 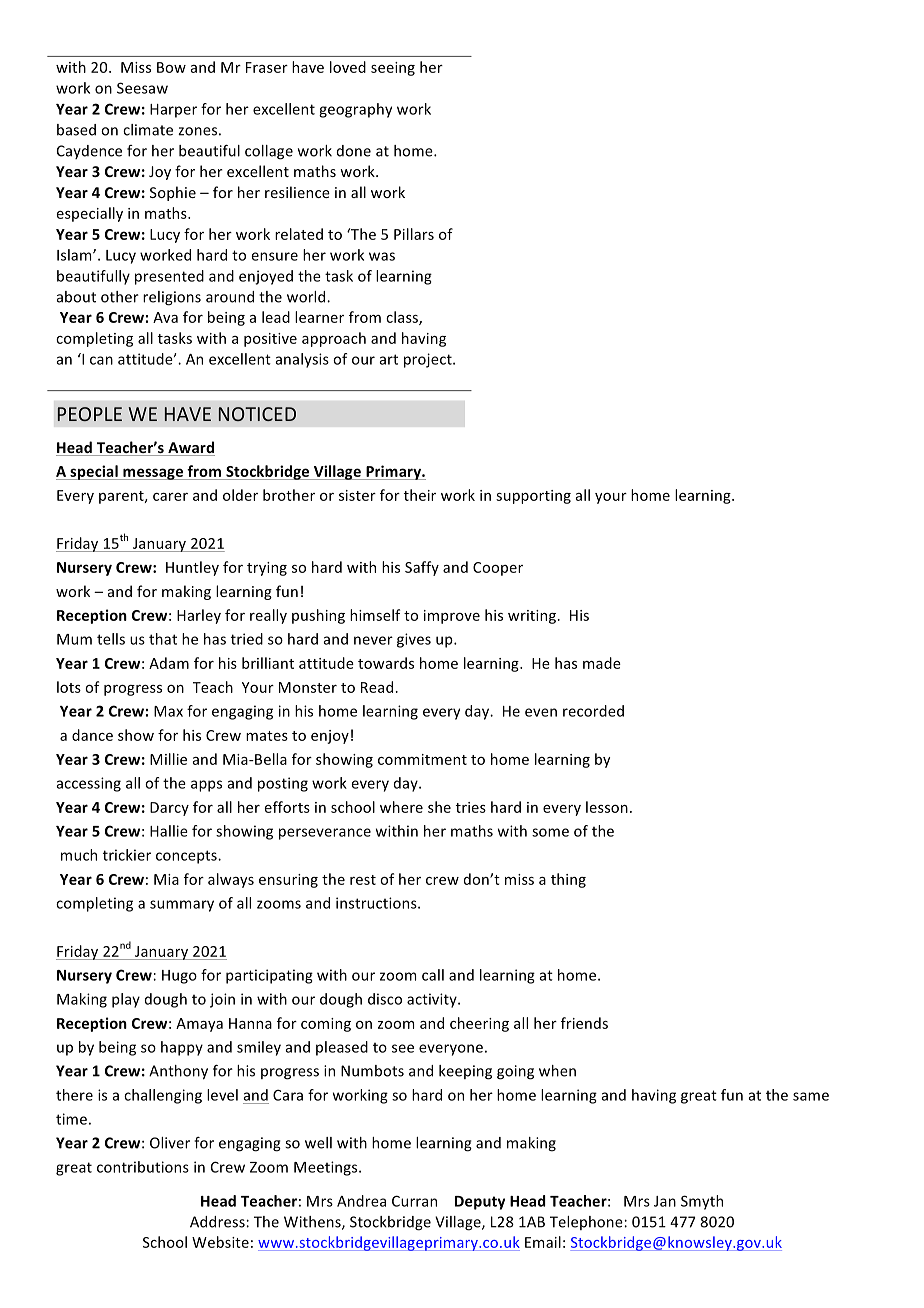 I want to click on Pillars, so click(x=414, y=234).
